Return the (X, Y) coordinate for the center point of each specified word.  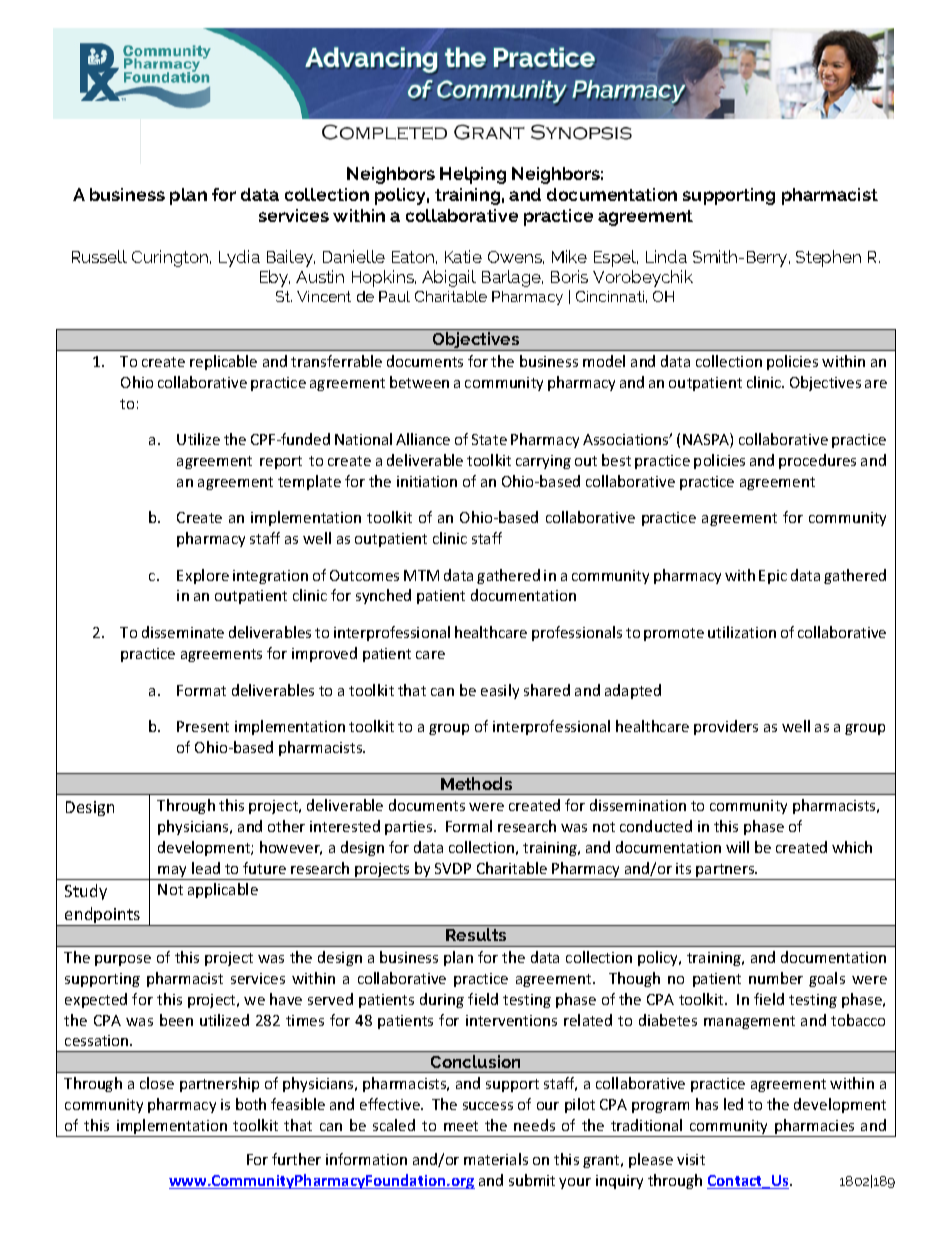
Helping (473, 175)
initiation (427, 481)
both (251, 1104)
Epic (773, 577)
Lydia (239, 258)
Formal (469, 826)
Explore (203, 576)
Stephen (828, 258)
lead (206, 868)
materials (496, 1159)
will (737, 847)
